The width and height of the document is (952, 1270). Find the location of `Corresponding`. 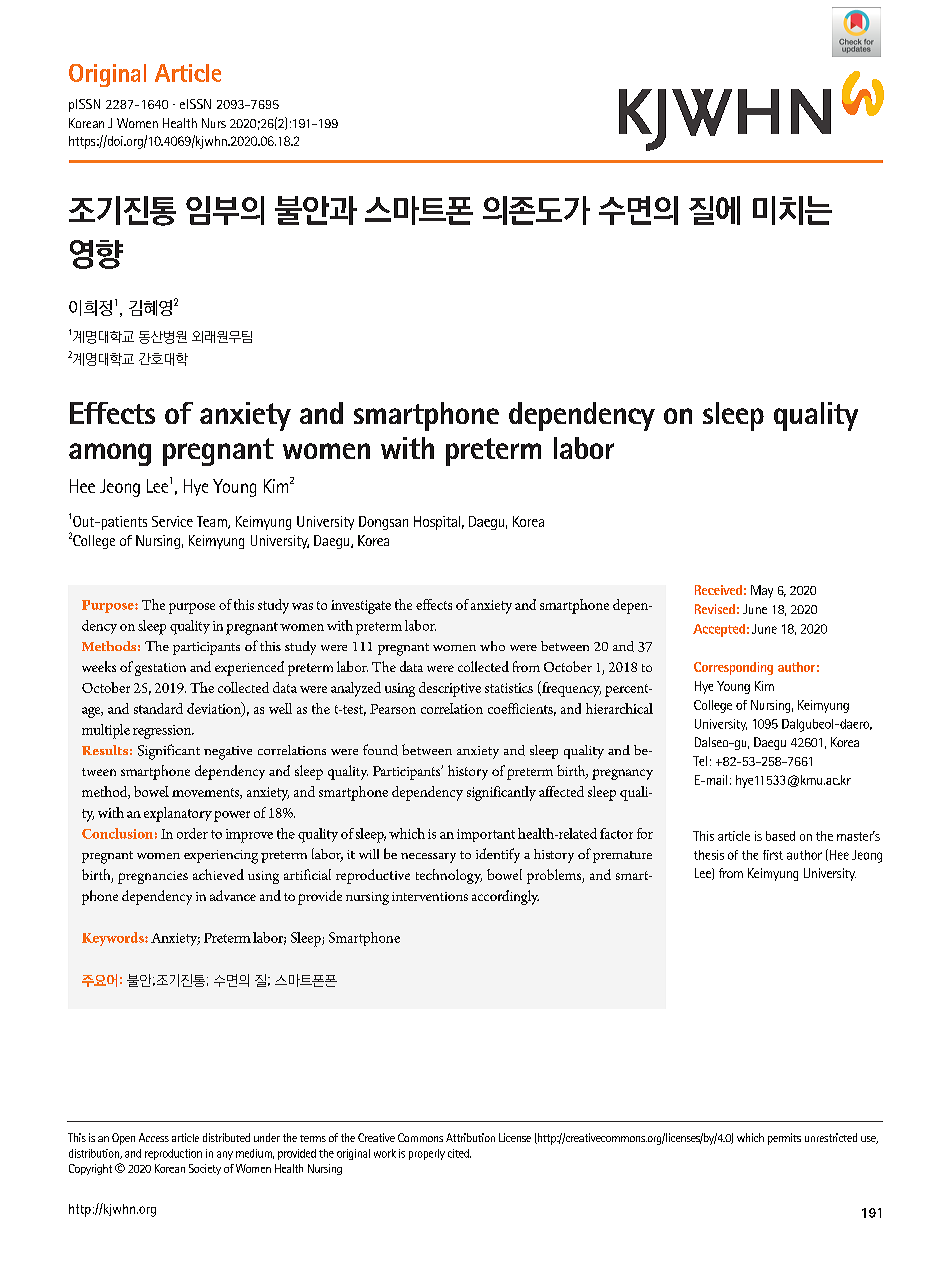

Corresponding is located at coordinates (733, 668).
